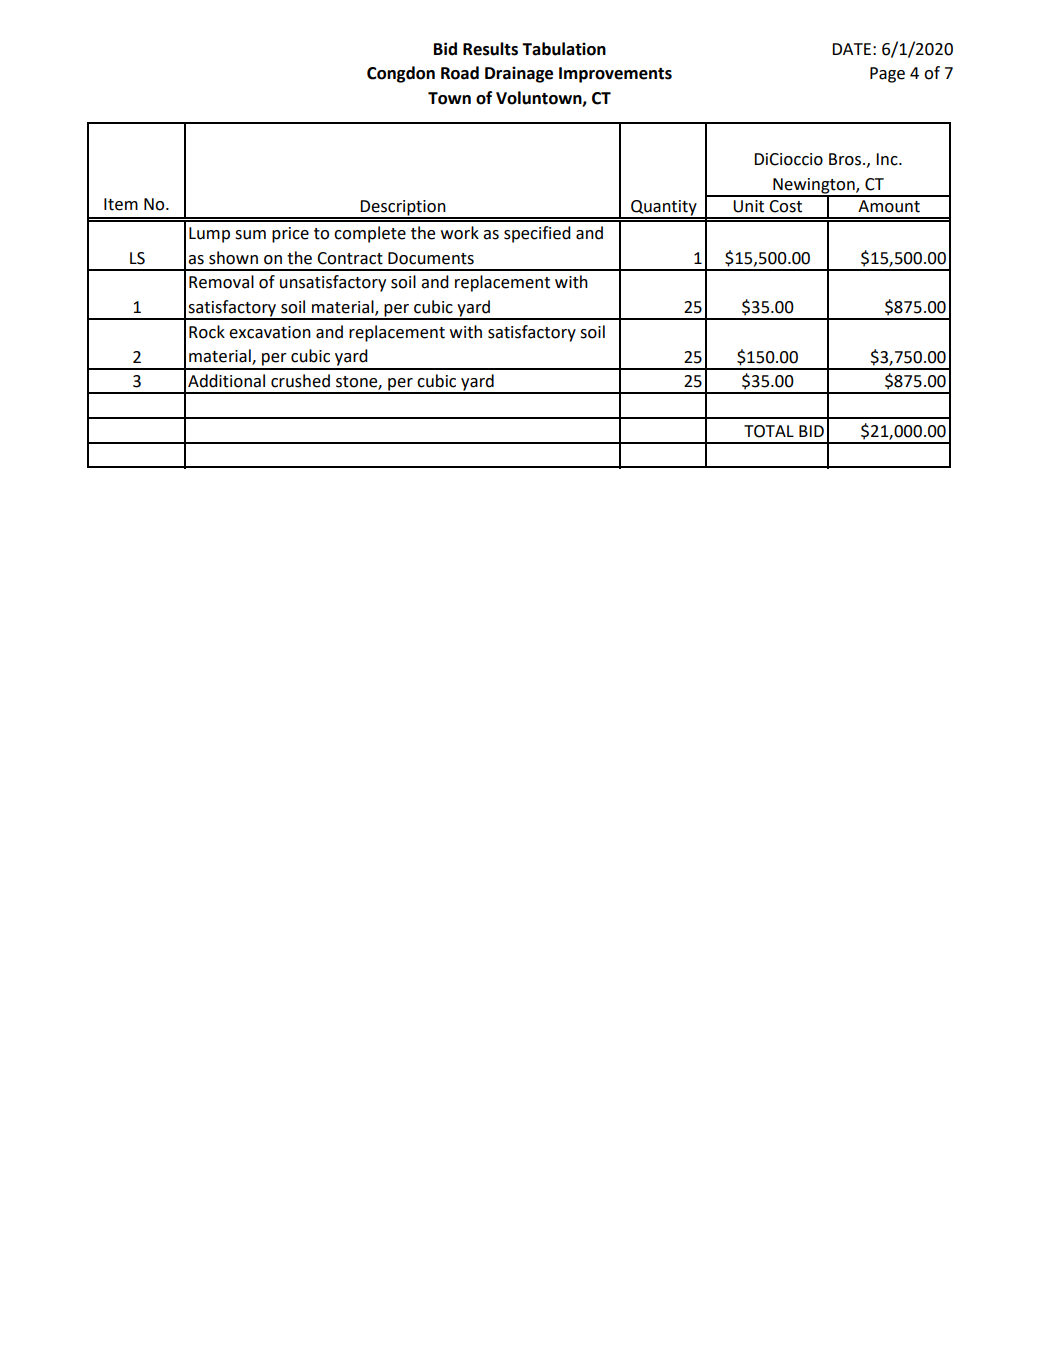 This document has width=1039, height=1345. I want to click on crushed, so click(300, 381).
